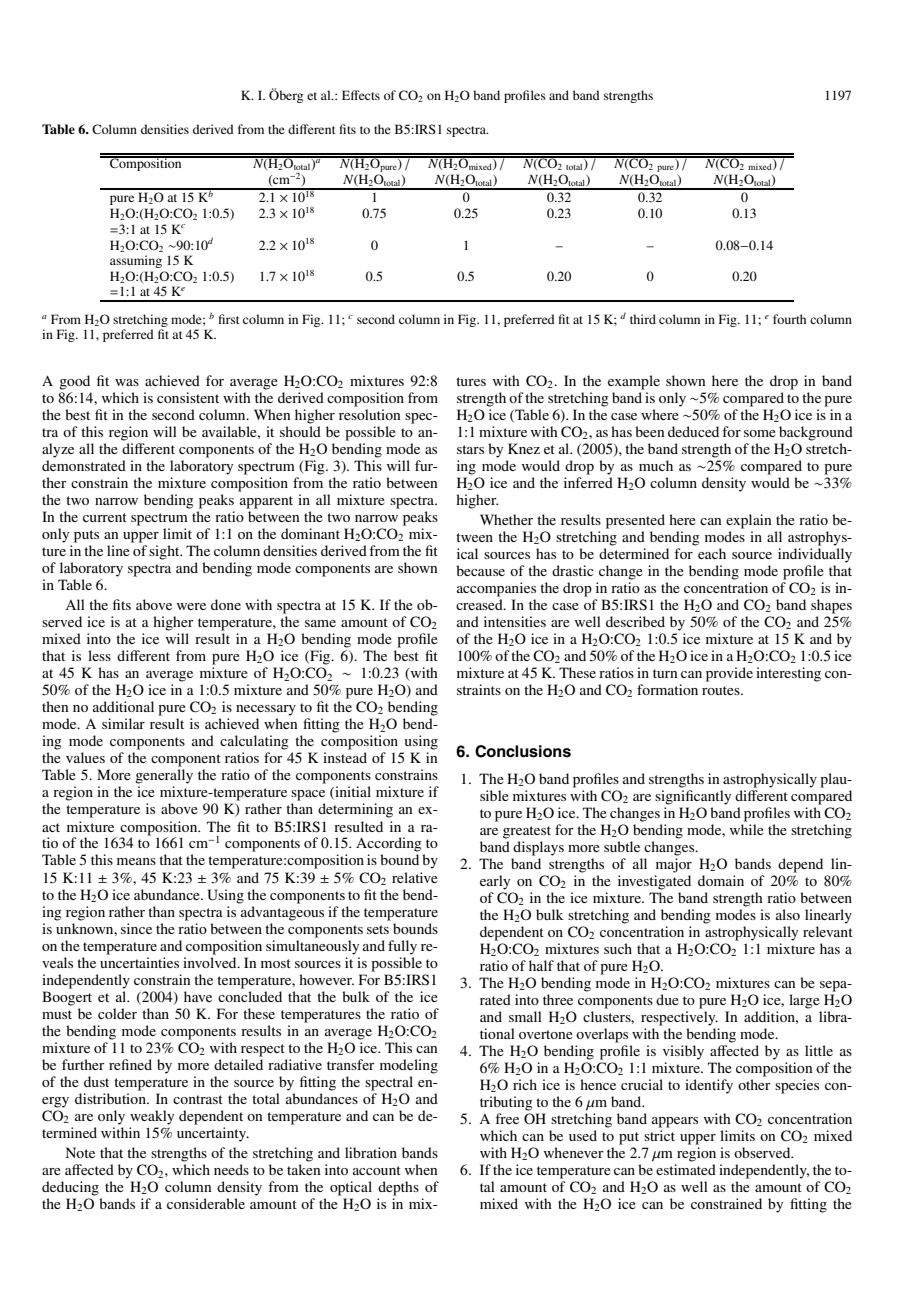 This document has height=1308, width=924. I want to click on relative, so click(415, 877).
